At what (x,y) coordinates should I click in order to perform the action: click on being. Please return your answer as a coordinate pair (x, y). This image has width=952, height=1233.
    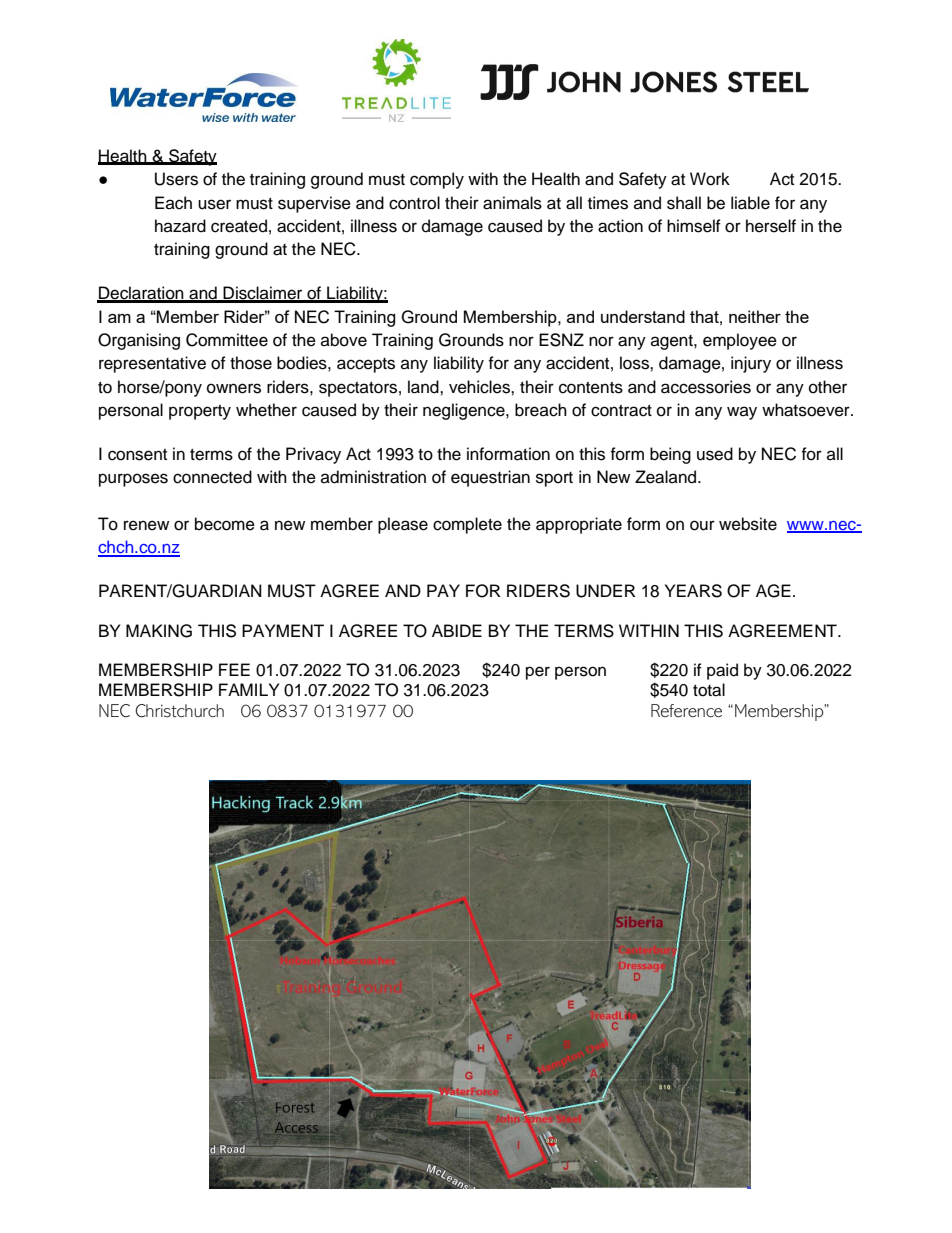
    Looking at the image, I should click on (670, 455).
